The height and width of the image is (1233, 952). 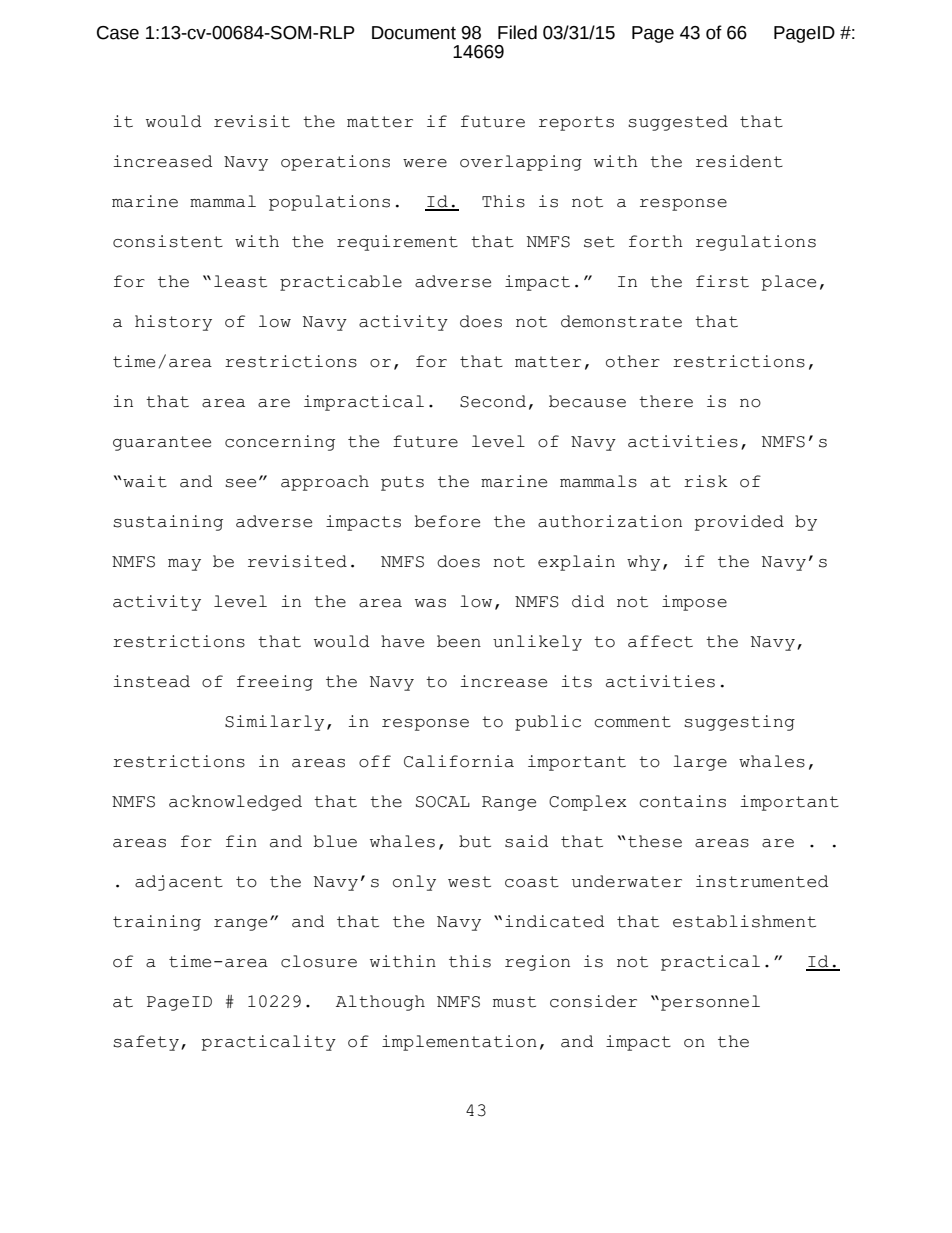 I want to click on California, so click(x=459, y=761).
